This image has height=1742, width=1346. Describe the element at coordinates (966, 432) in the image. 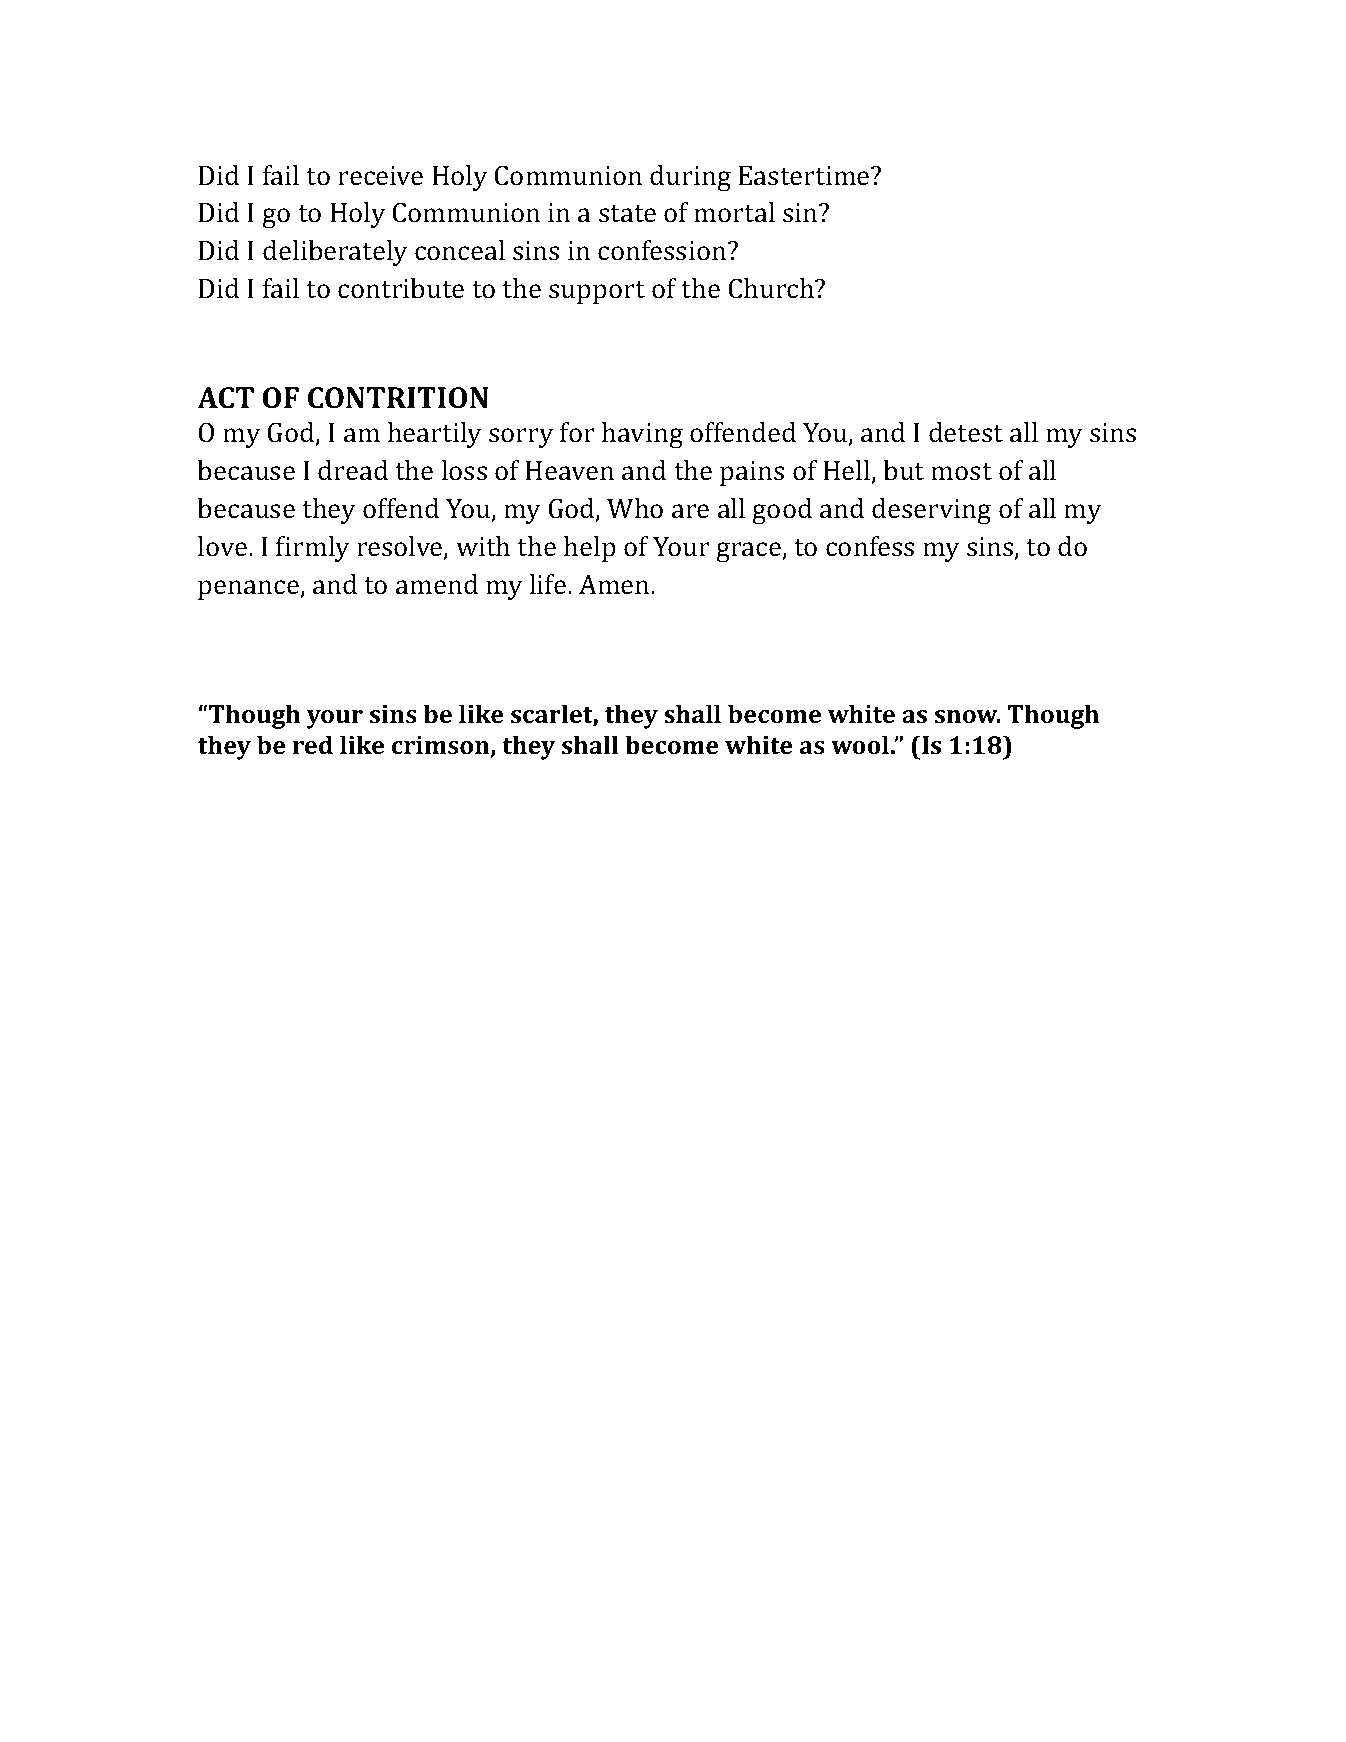

I see `detest` at that location.
